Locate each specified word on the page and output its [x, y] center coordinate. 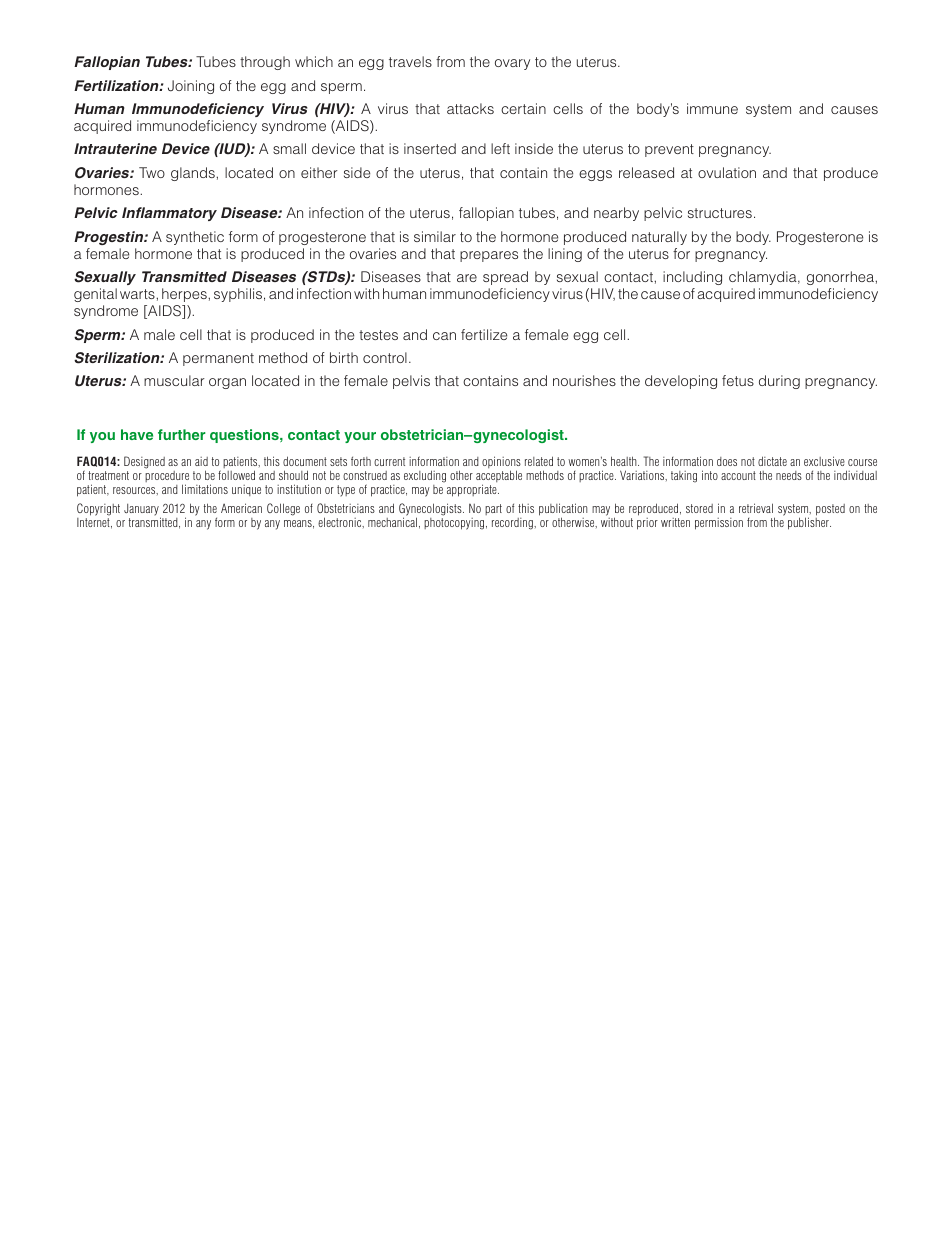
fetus [738, 380]
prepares [489, 256]
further [182, 434]
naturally [659, 238]
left [500, 148]
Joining [191, 87]
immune [712, 108]
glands [194, 174]
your [360, 437]
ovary [512, 64]
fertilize [484, 334]
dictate [772, 461]
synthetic [195, 238]
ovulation [727, 172]
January [142, 511]
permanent [218, 359]
